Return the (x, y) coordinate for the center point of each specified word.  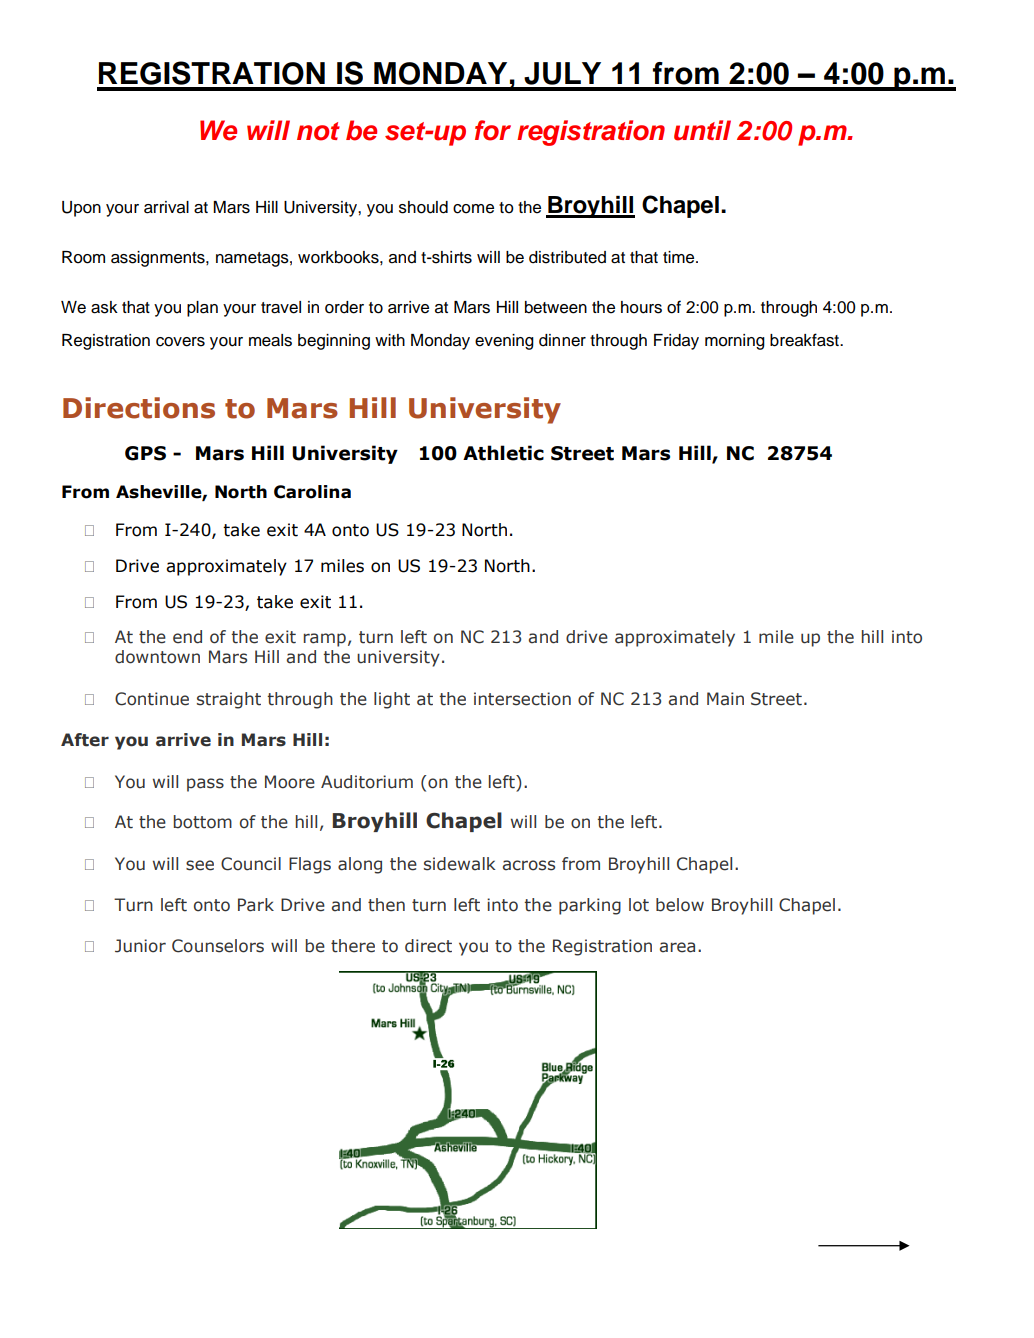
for (493, 130)
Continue (152, 699)
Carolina (312, 492)
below (680, 905)
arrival (166, 207)
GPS (145, 453)
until (702, 130)
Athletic (503, 453)
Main (725, 699)
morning (735, 342)
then (386, 905)
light (392, 700)
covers (180, 342)
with (390, 340)
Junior (140, 946)
